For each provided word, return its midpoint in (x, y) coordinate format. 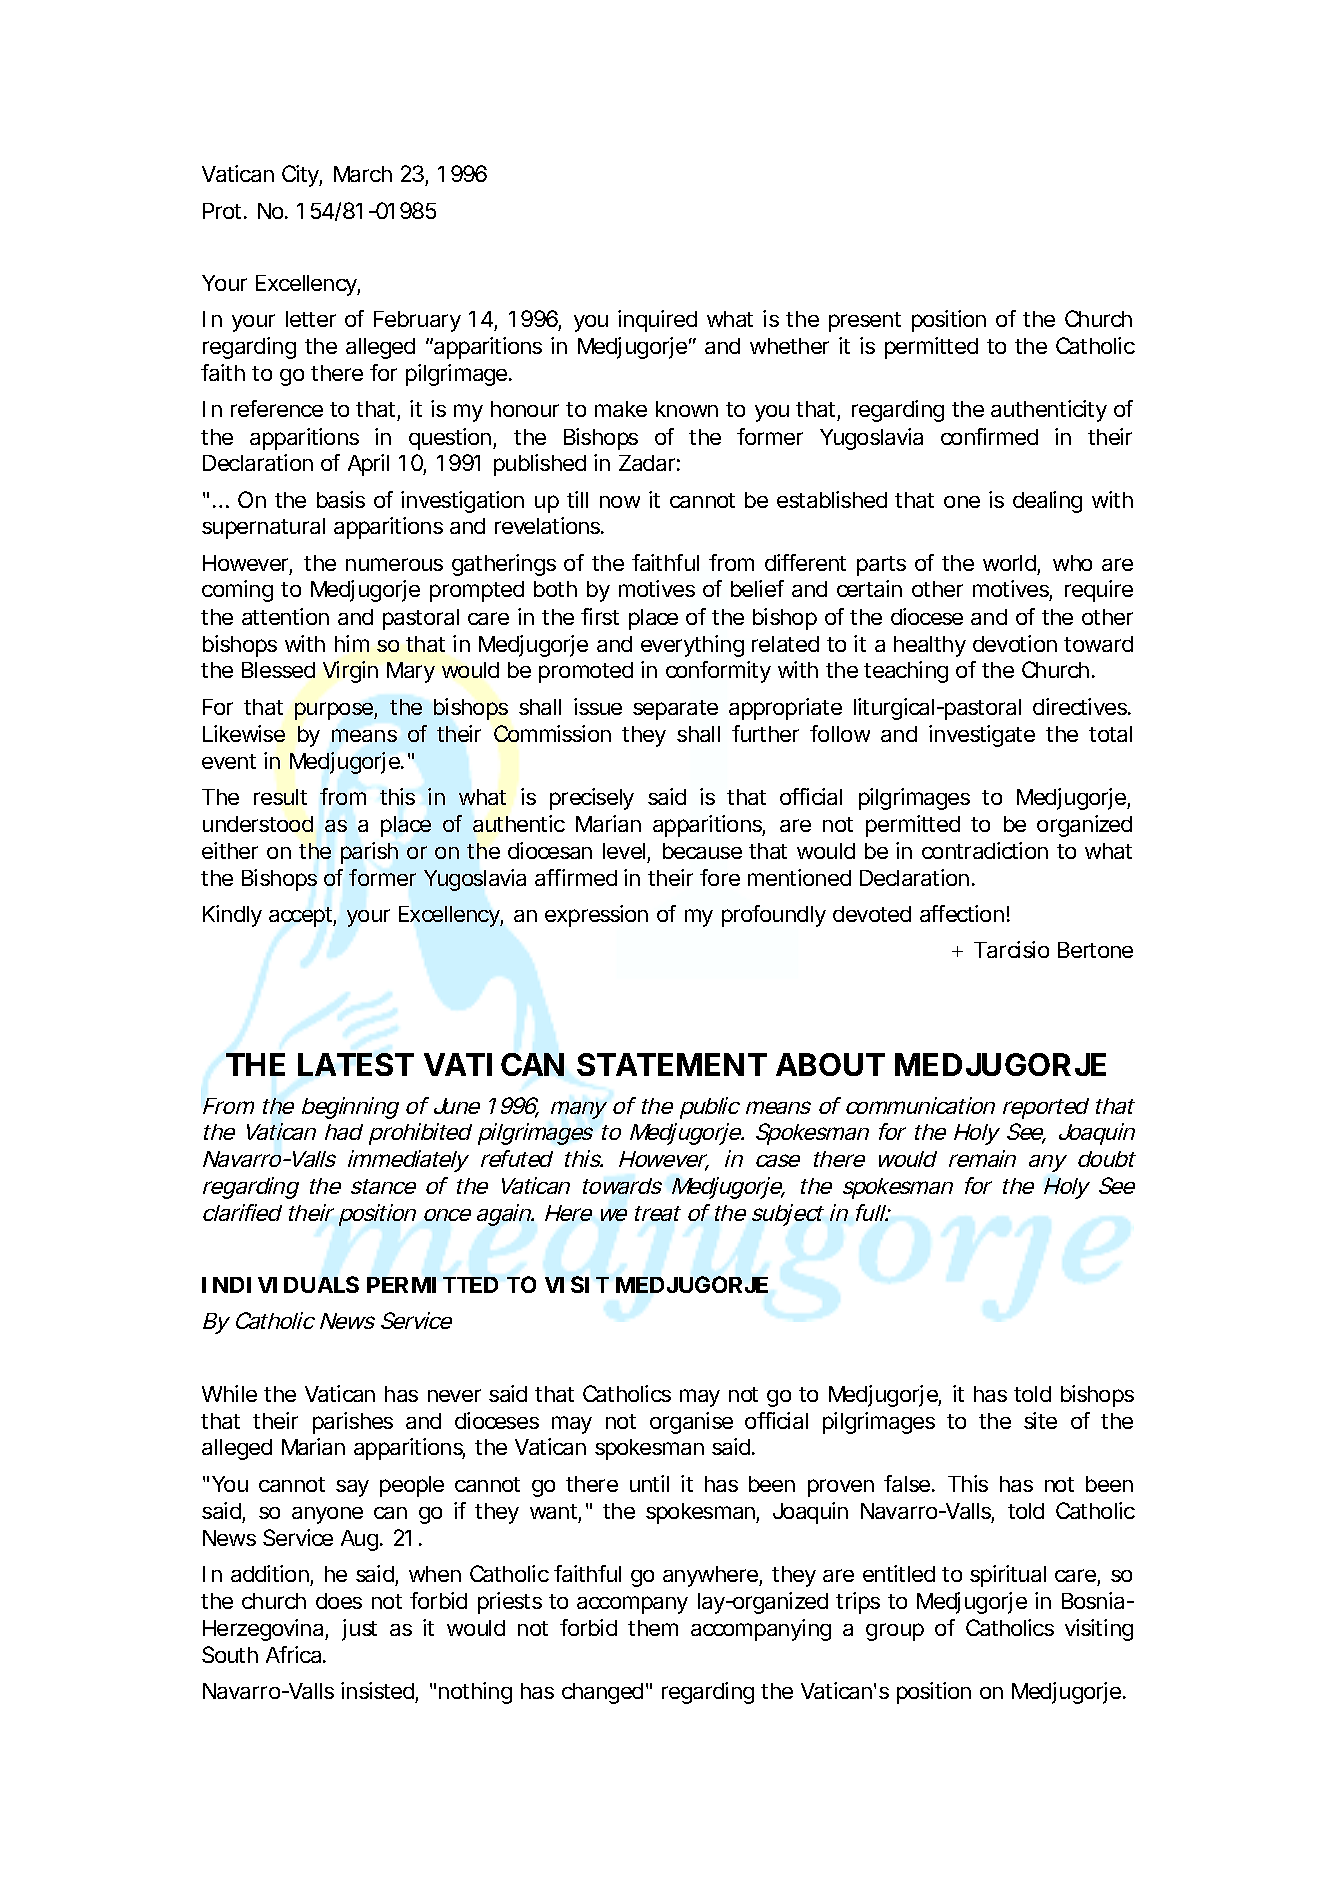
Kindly (232, 916)
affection (962, 913)
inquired (657, 321)
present (865, 322)
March (363, 174)
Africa (293, 1654)
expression (596, 916)
